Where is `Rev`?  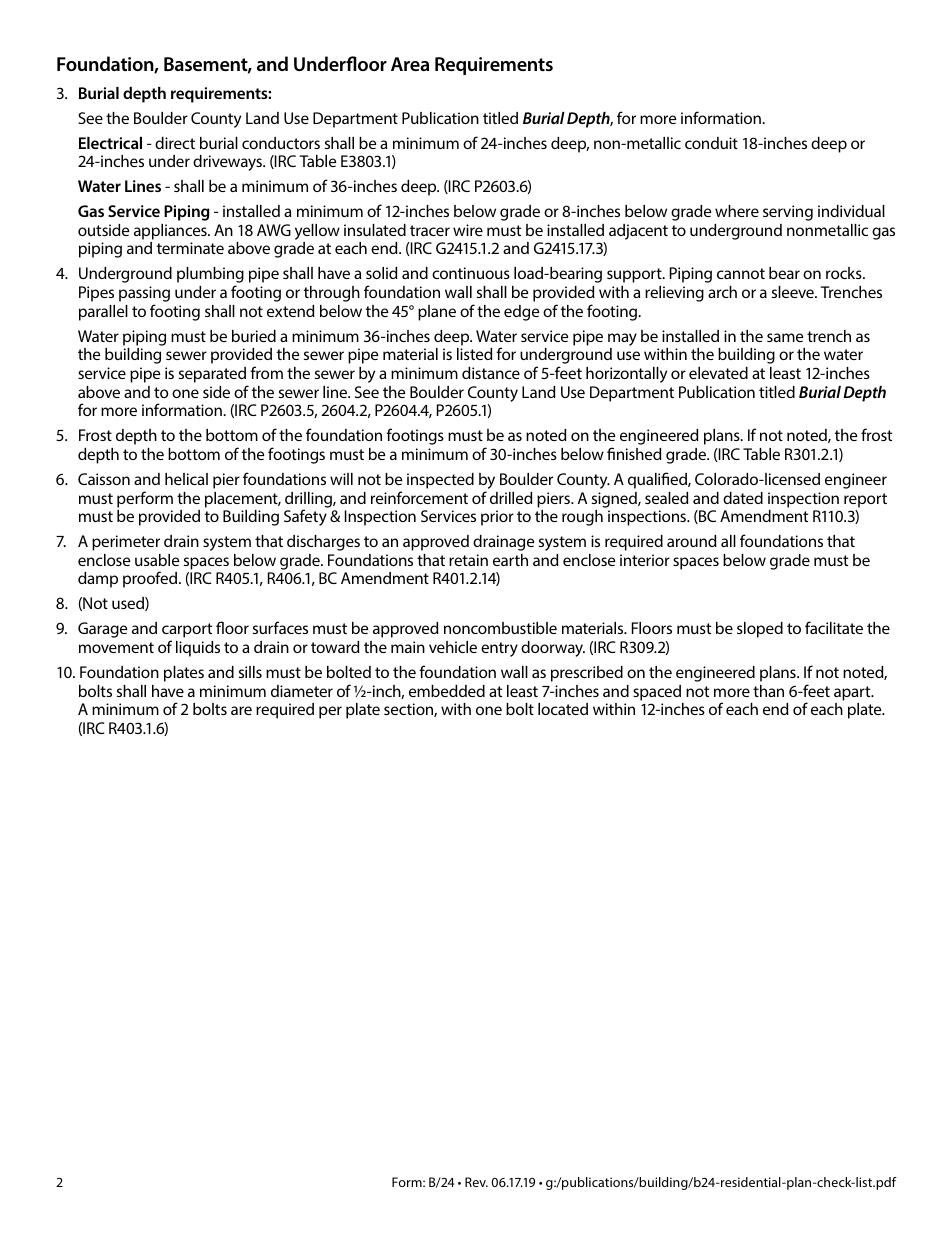
Rev is located at coordinates (476, 1182).
